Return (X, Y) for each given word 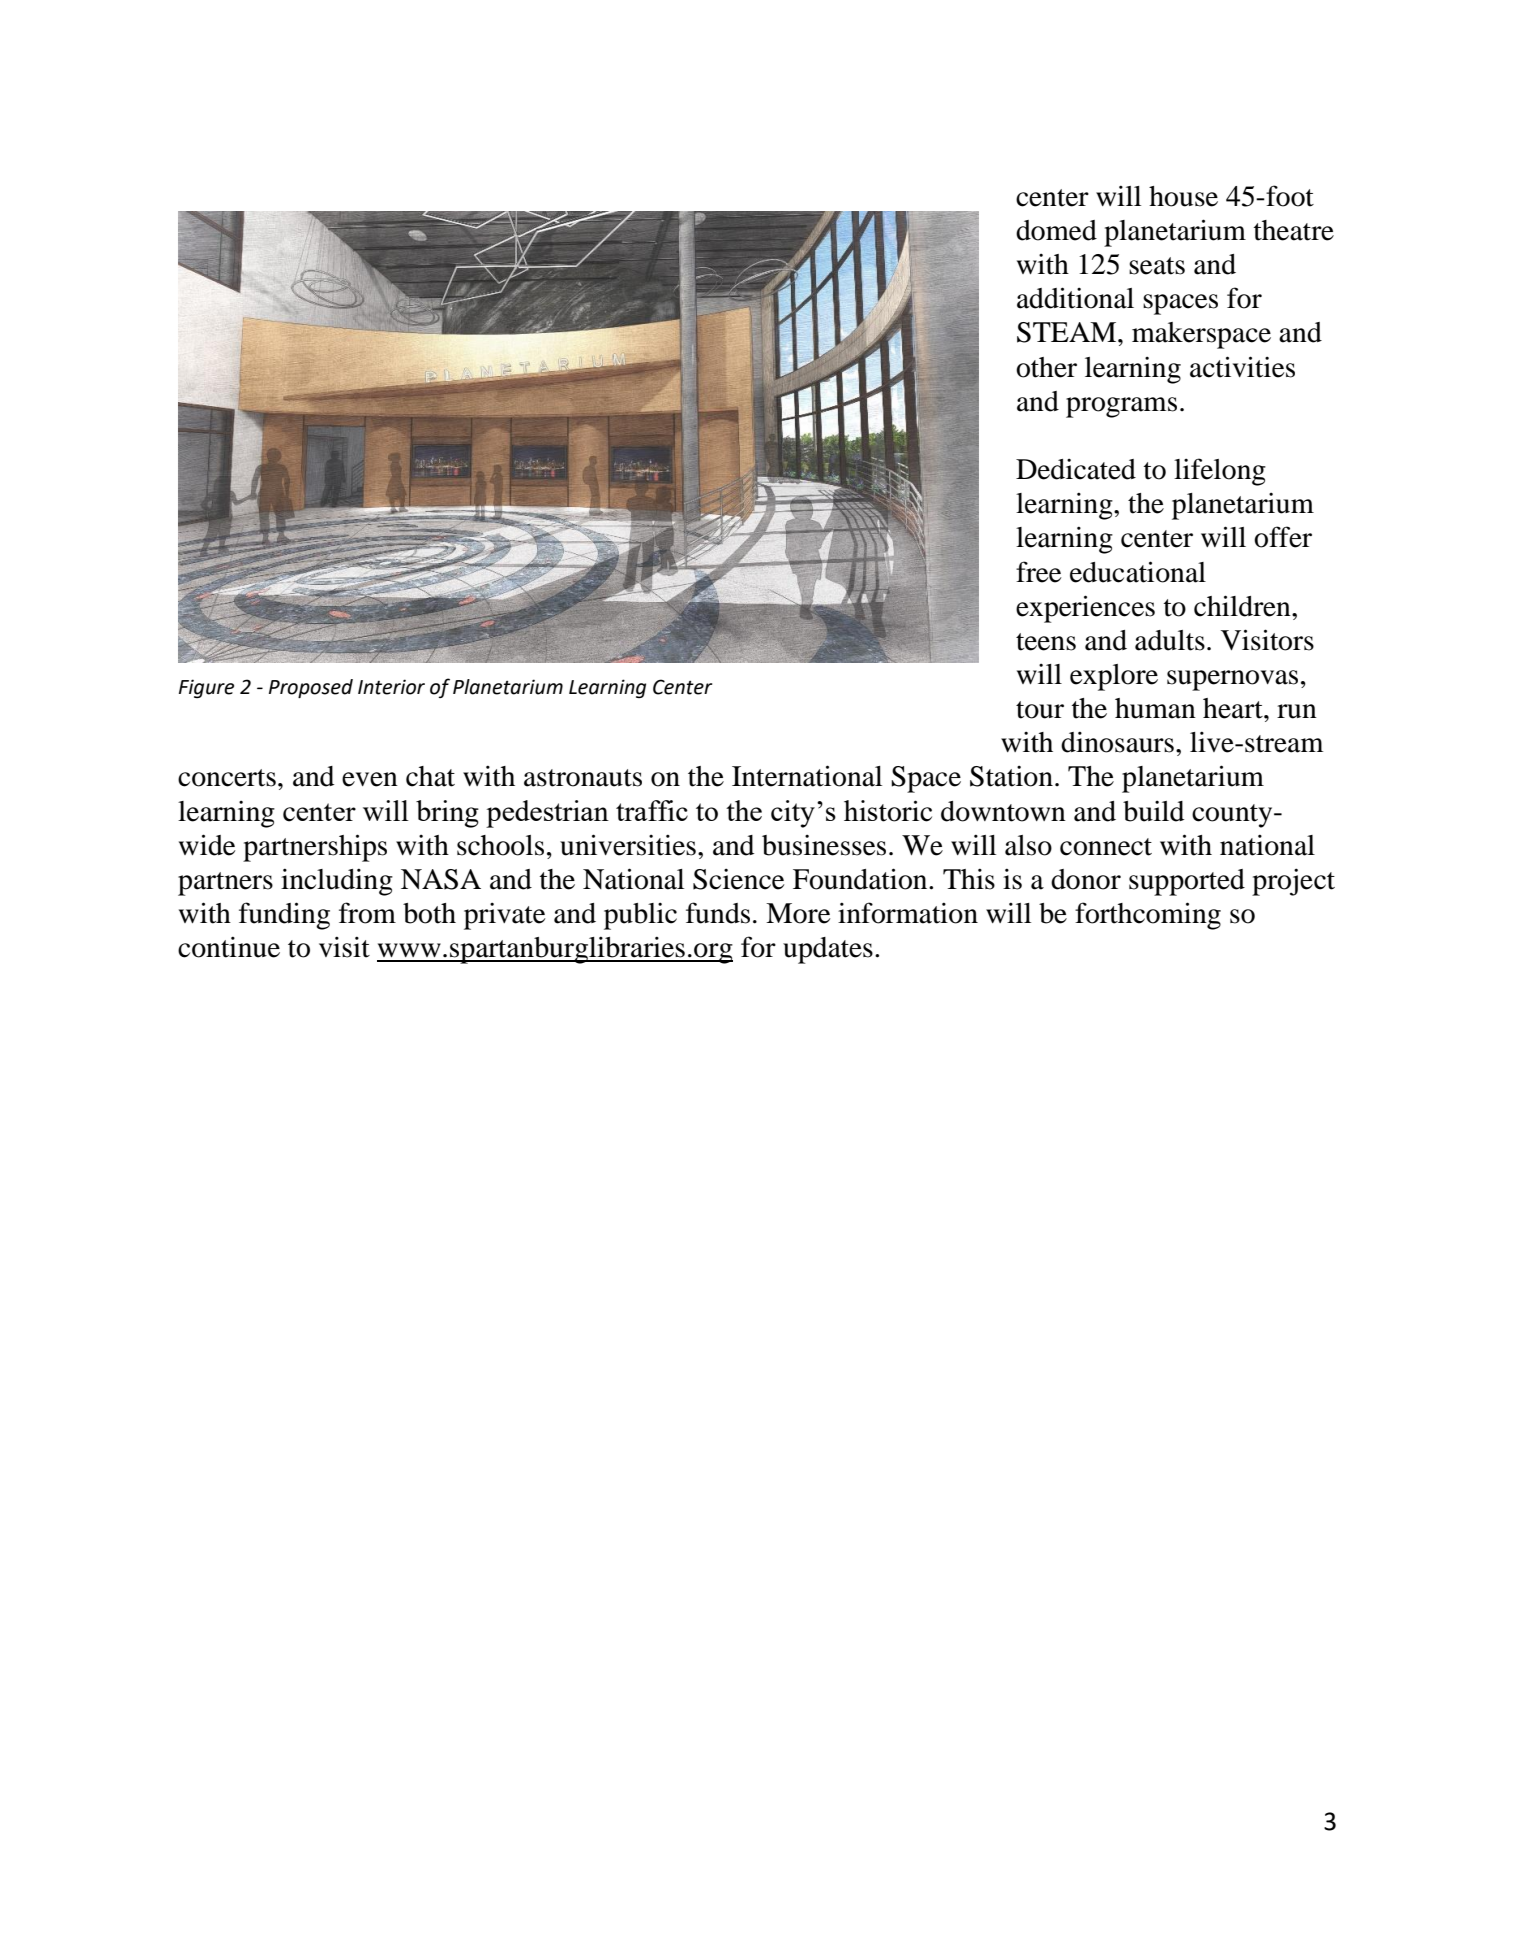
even (370, 779)
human (1155, 708)
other (1046, 367)
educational (1138, 572)
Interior (391, 687)
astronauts (583, 778)
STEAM (1066, 332)
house (1183, 196)
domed (1056, 230)
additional (1075, 298)
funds (718, 913)
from (367, 913)
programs (1121, 407)
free (1038, 572)
